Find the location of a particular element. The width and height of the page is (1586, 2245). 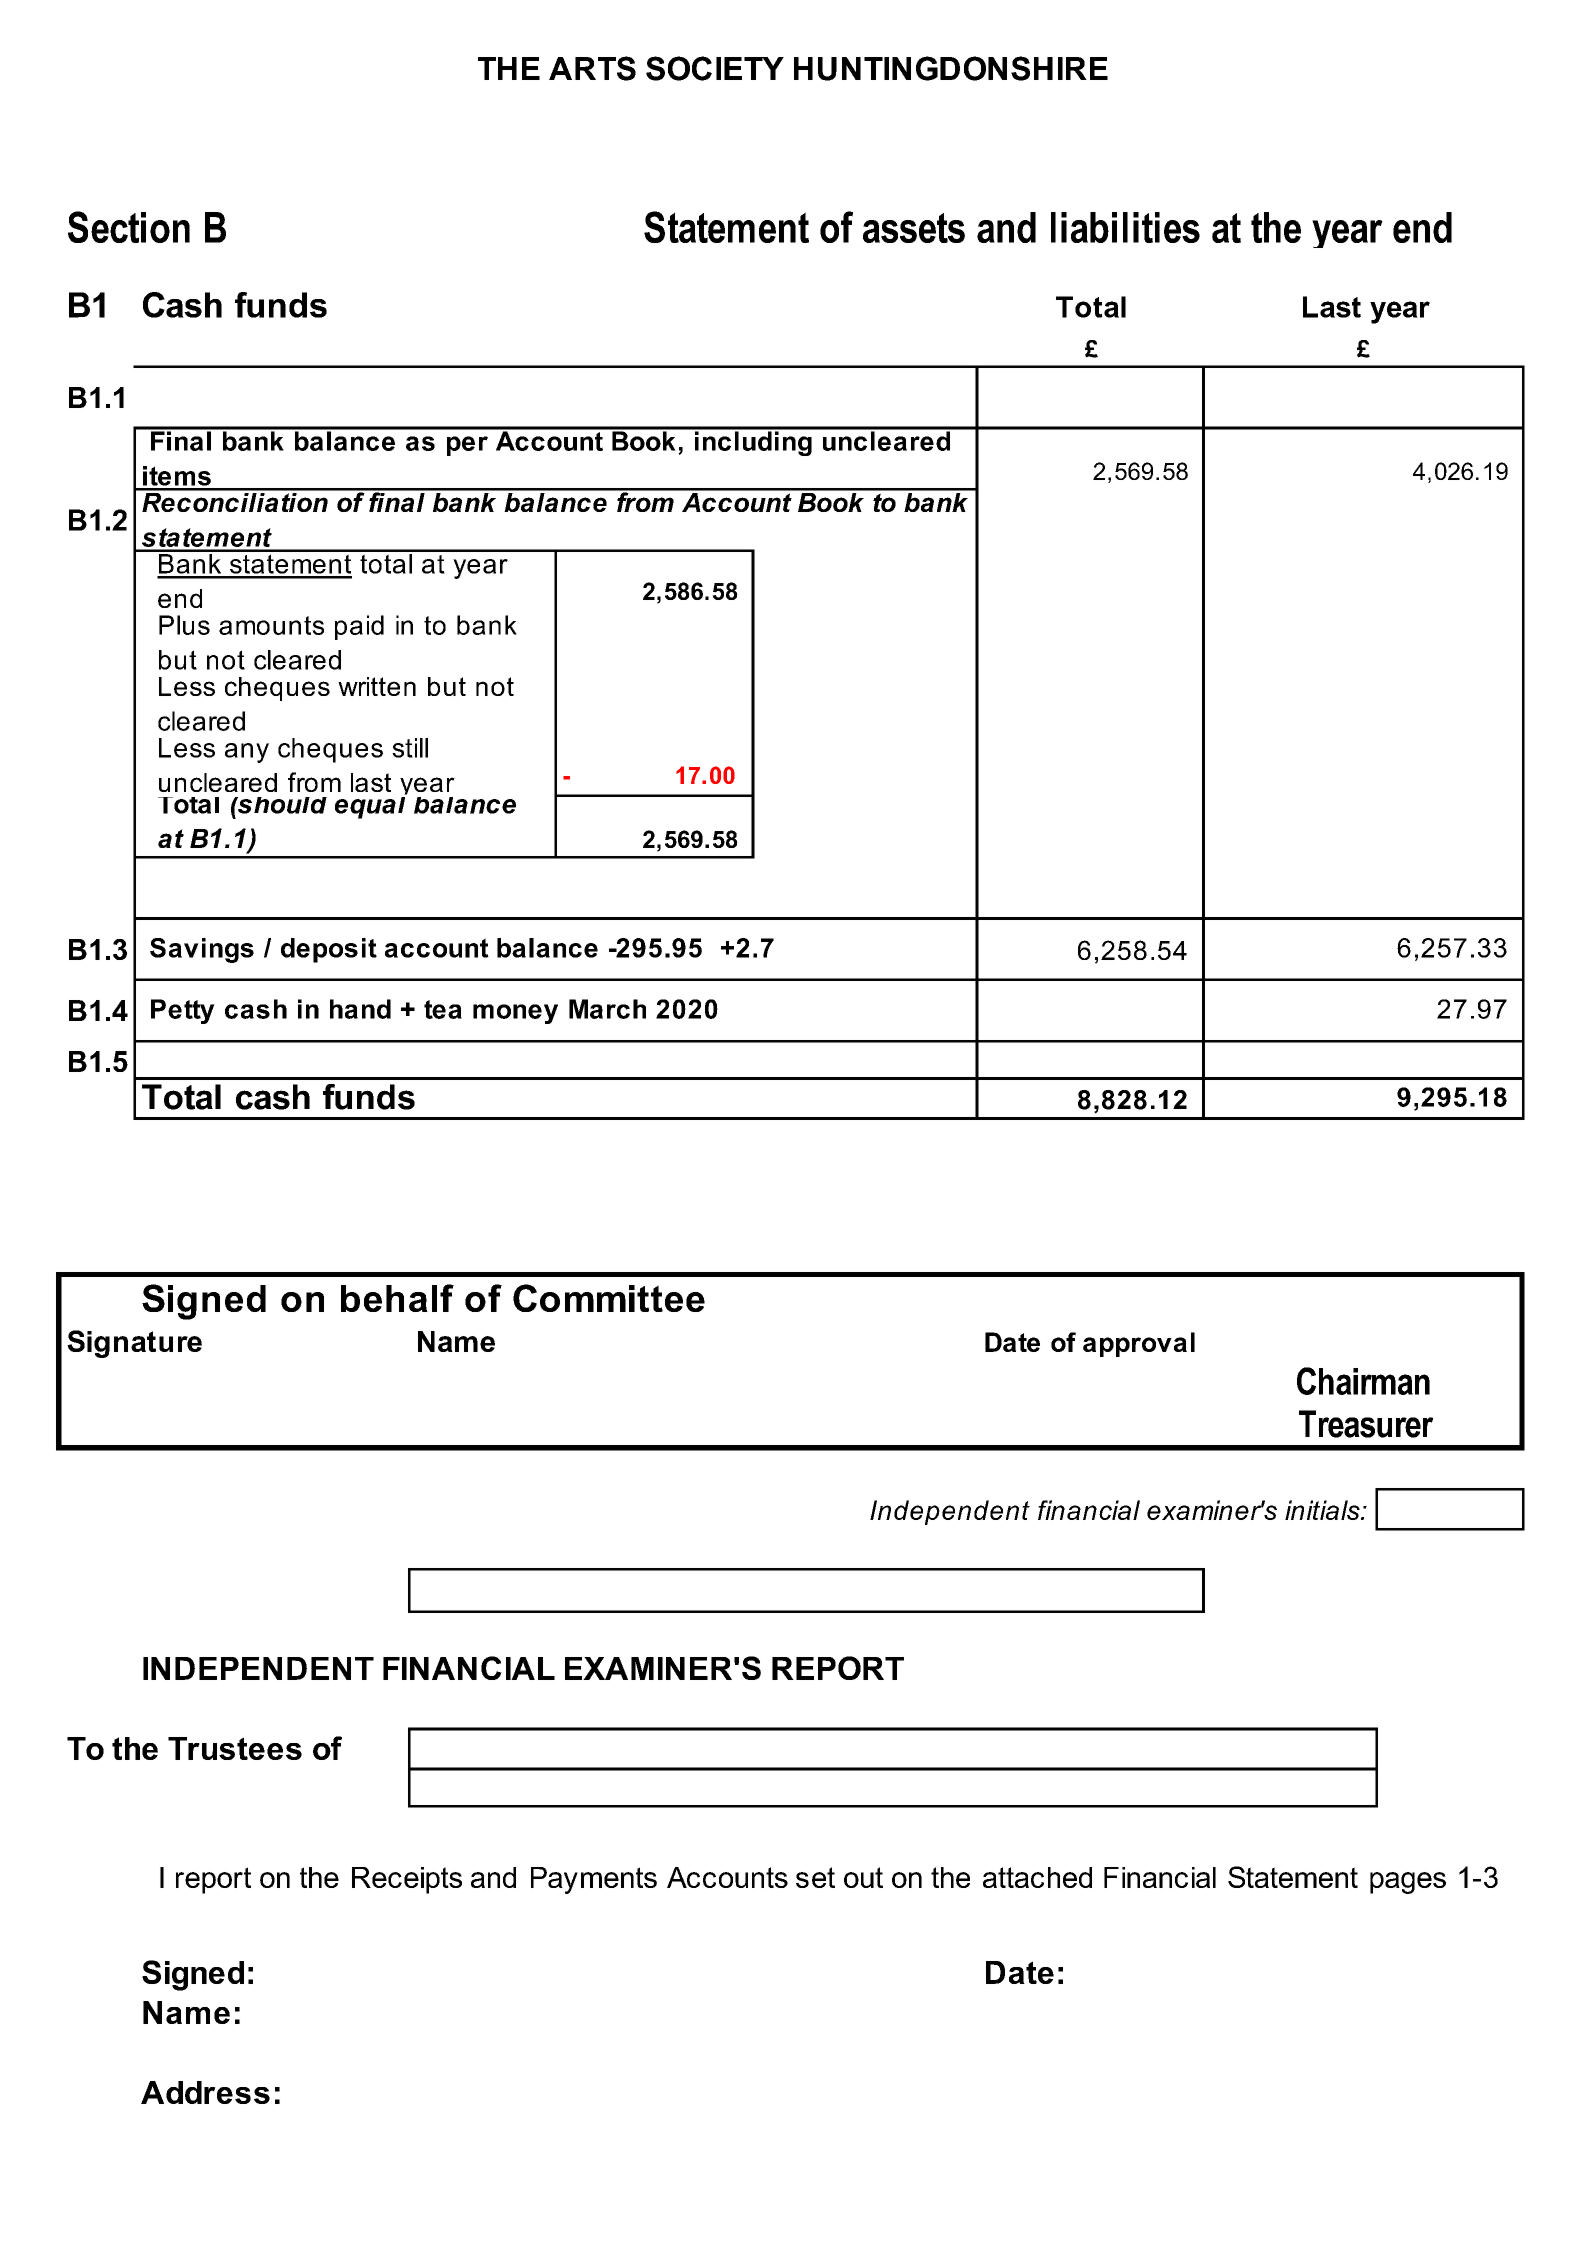

March is located at coordinates (607, 1009).
